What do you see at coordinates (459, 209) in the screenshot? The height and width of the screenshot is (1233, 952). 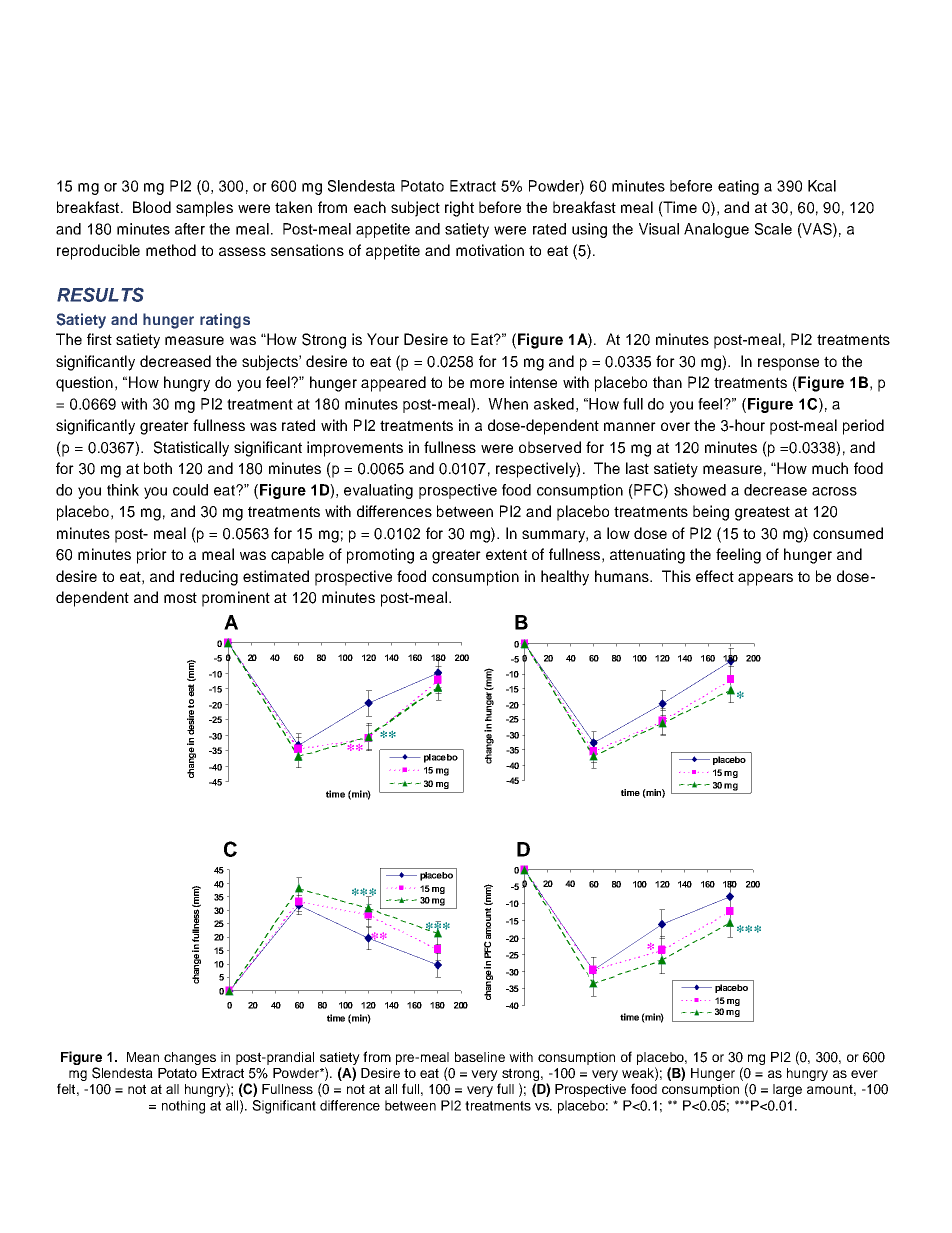 I see `right` at bounding box center [459, 209].
